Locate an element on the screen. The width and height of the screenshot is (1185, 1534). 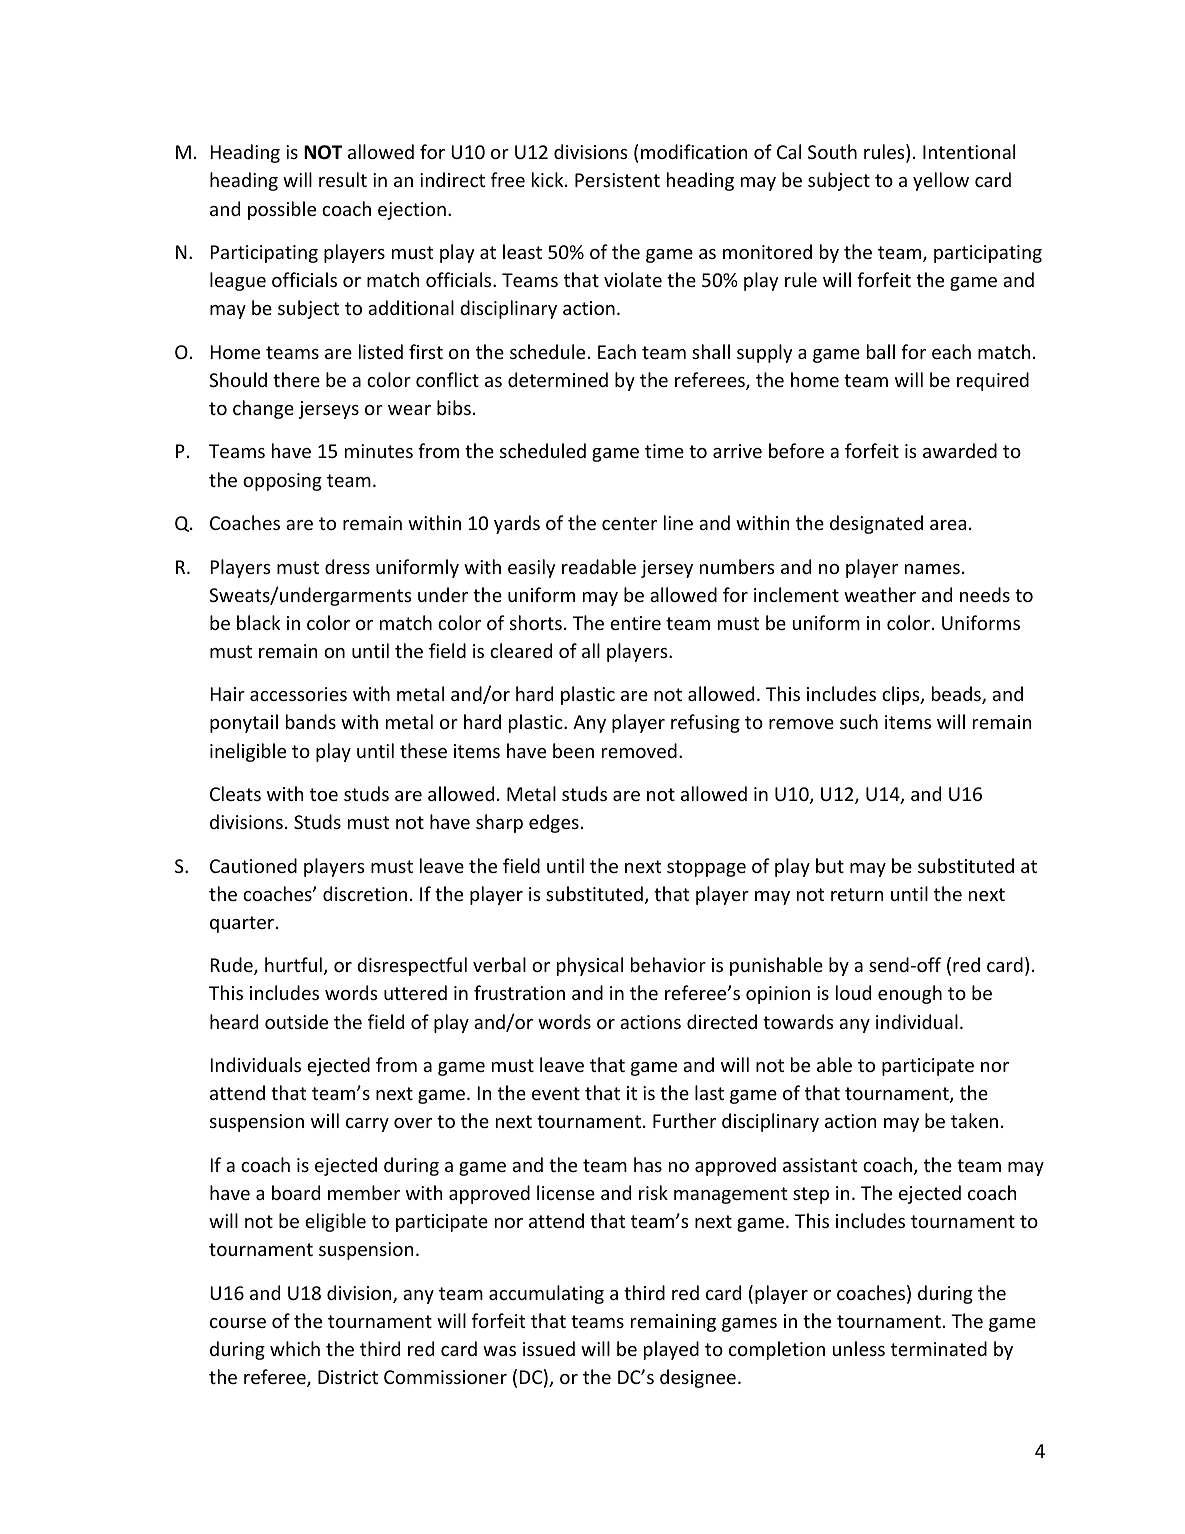
designated is located at coordinates (876, 524).
